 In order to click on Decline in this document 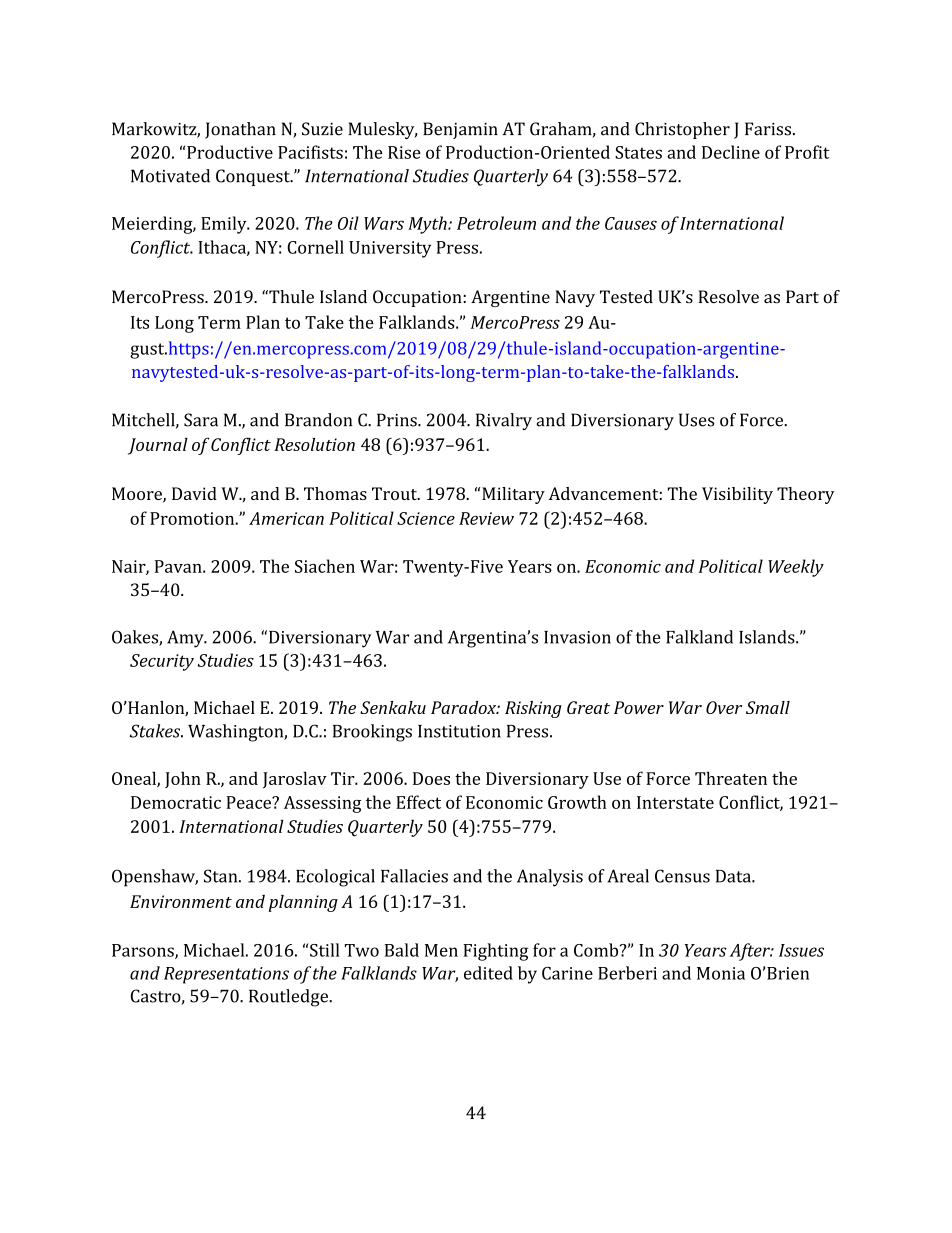, I will do `click(731, 152)`.
